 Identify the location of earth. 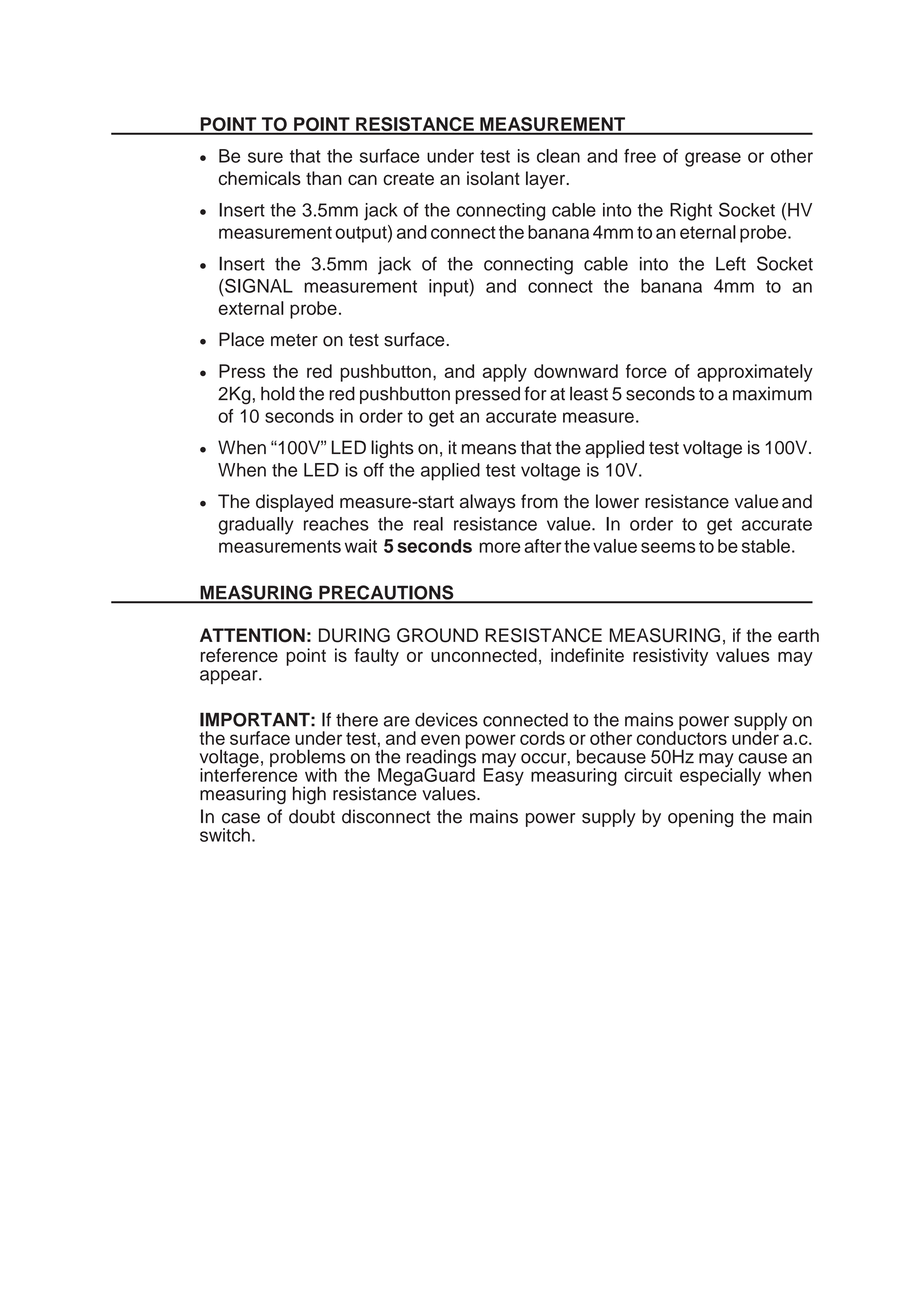
(798, 635).
